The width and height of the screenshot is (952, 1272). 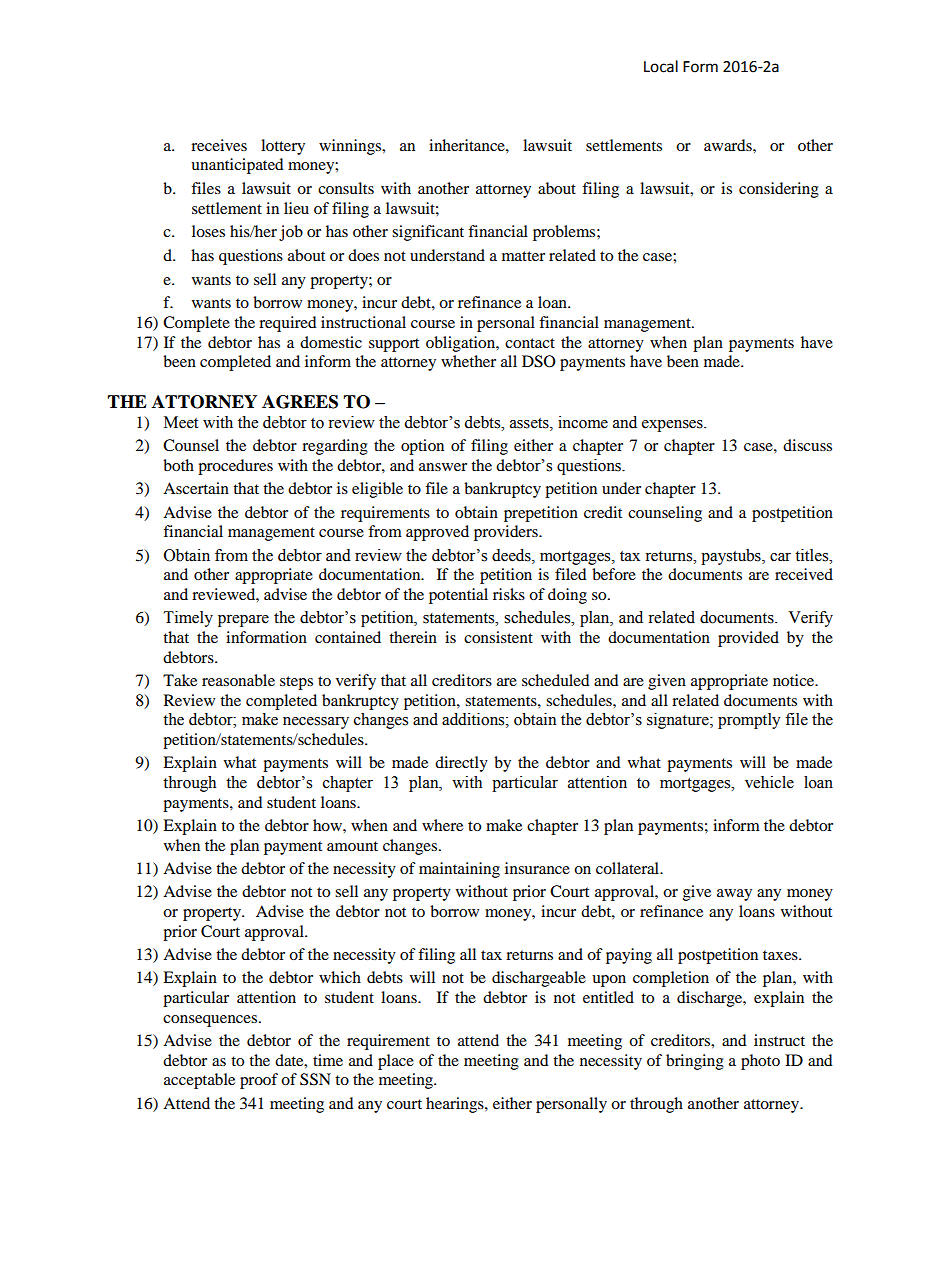 What do you see at coordinates (283, 147) in the screenshot?
I see `lottery` at bounding box center [283, 147].
